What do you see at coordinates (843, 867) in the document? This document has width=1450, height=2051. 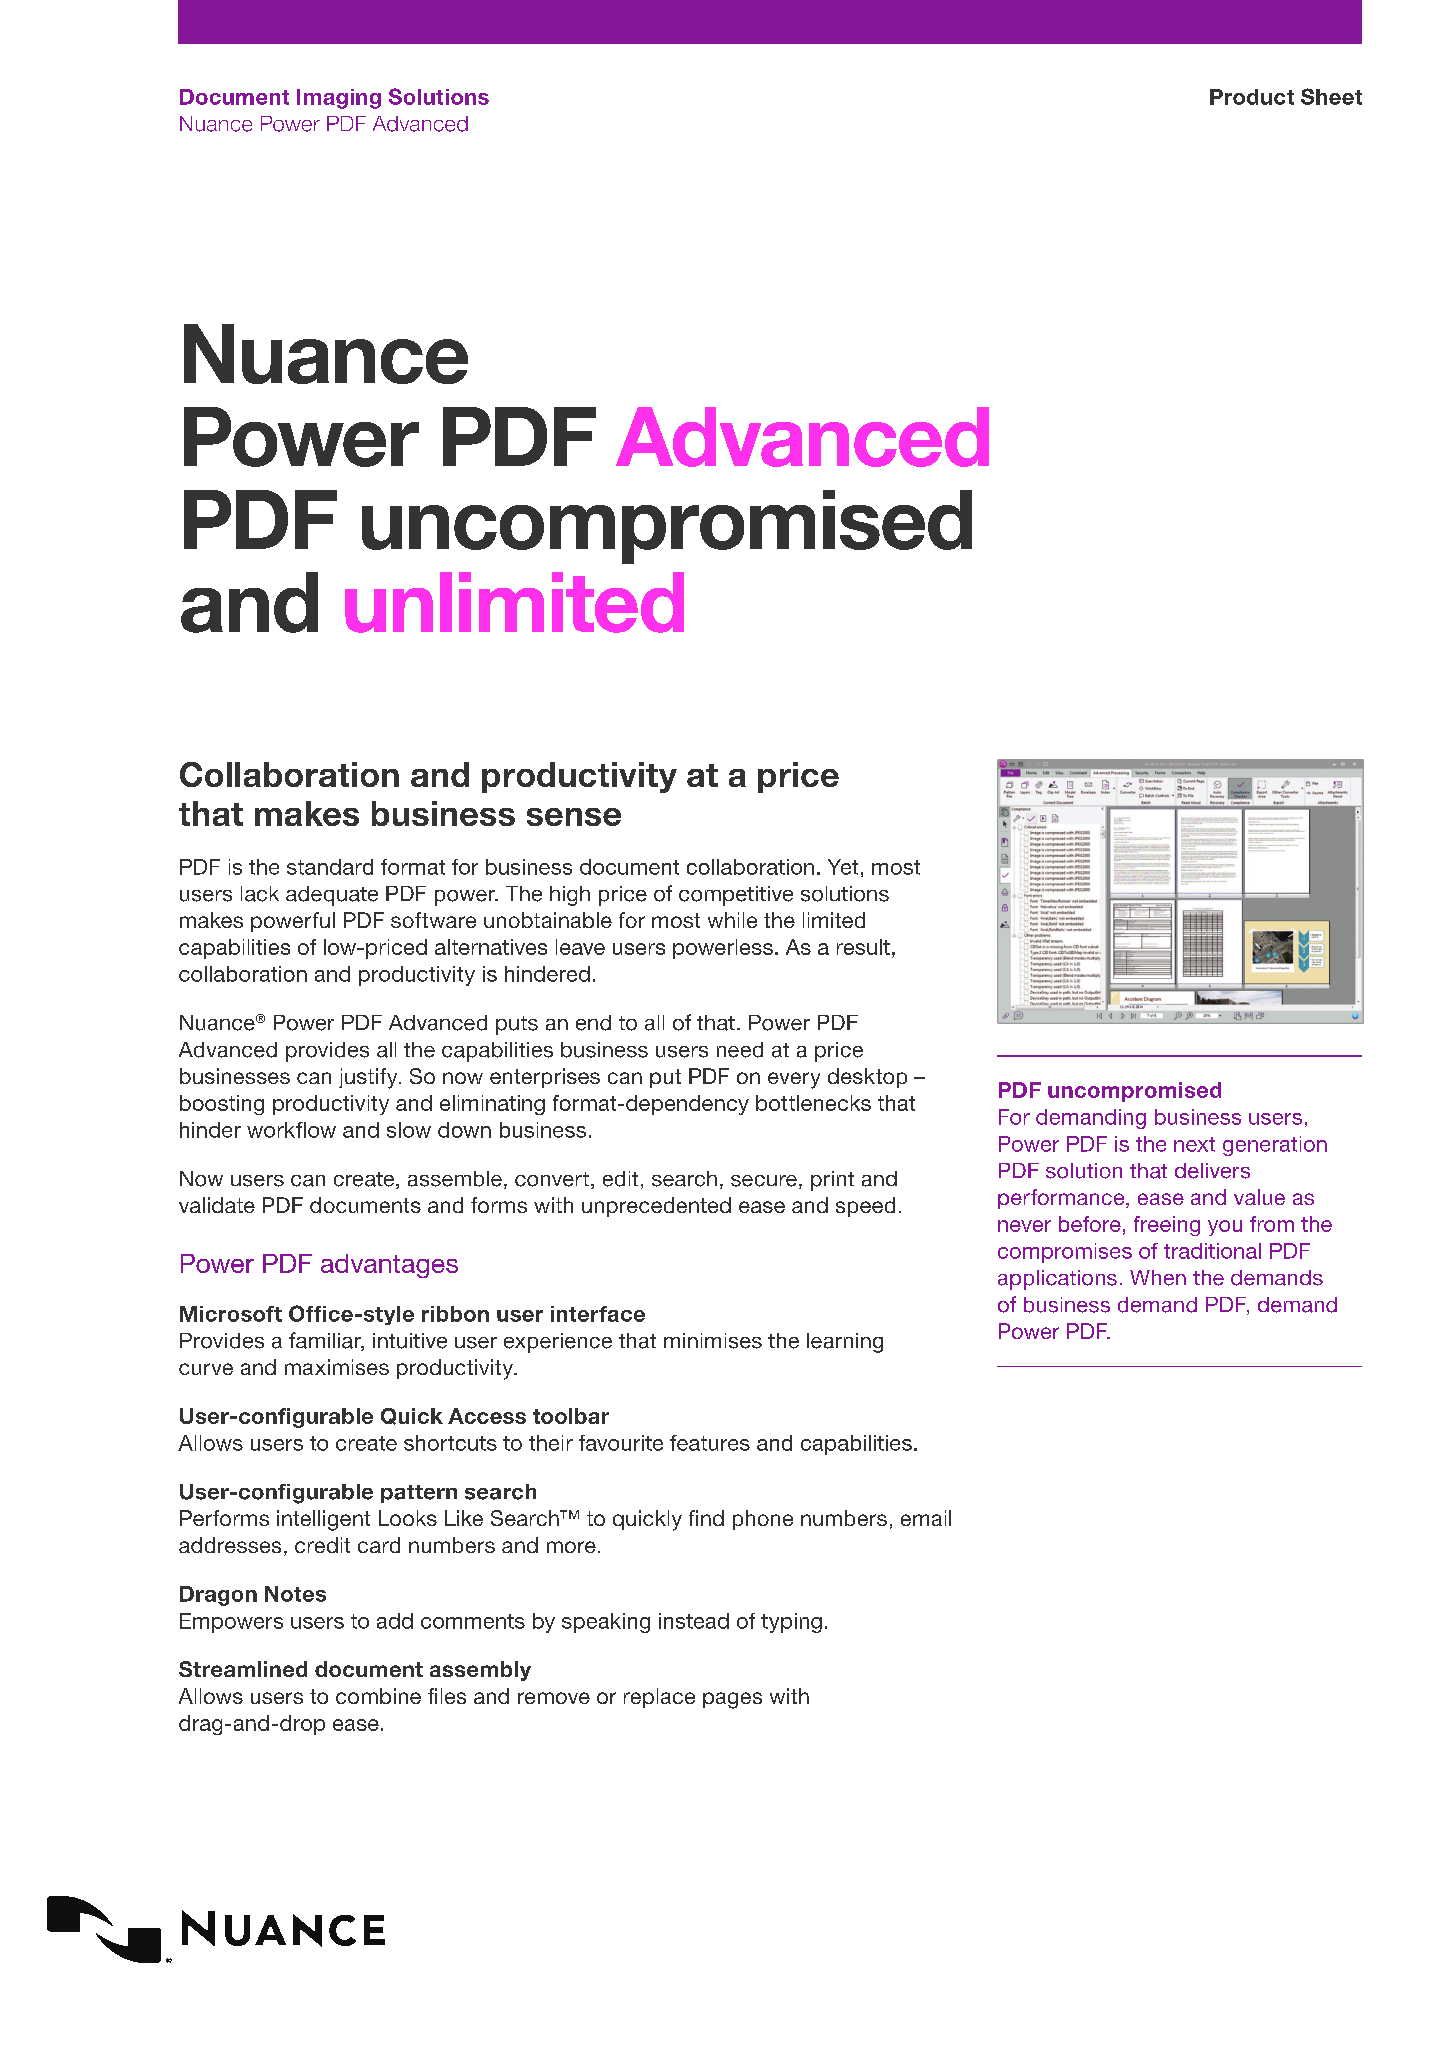 I see `Yet` at bounding box center [843, 867].
